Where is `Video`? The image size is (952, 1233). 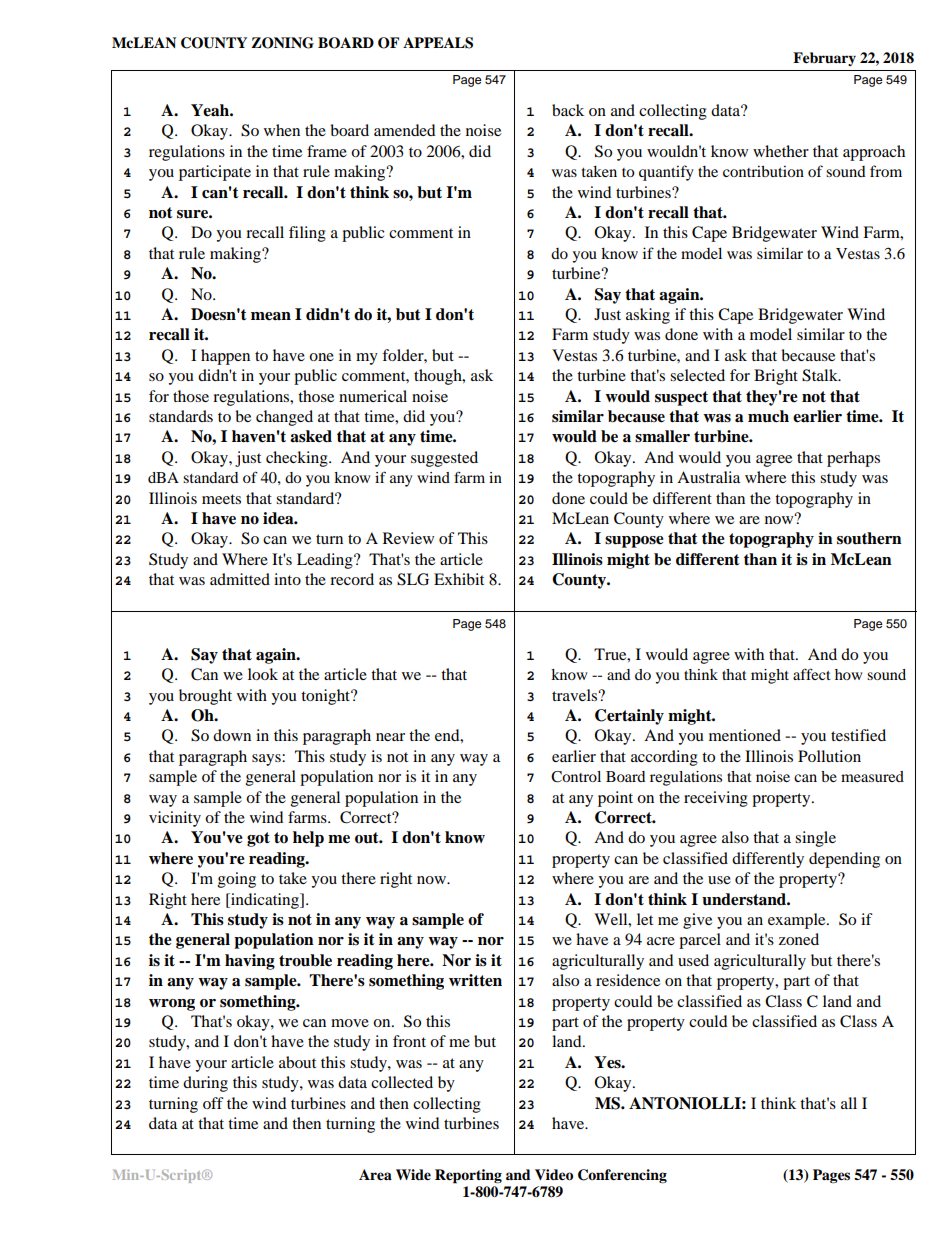 Video is located at coordinates (554, 1175).
